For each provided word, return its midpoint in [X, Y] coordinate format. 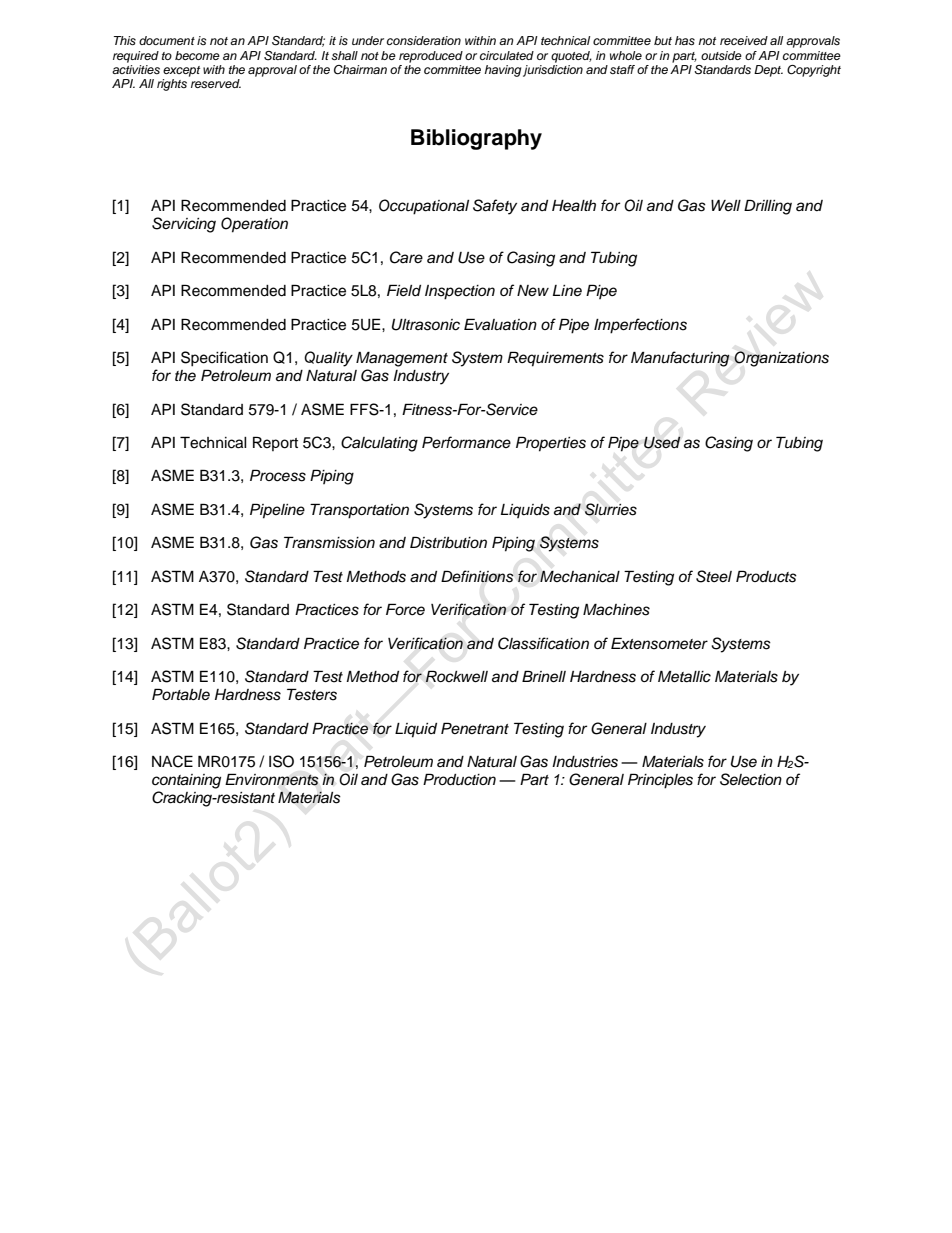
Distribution [448, 542]
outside [721, 55]
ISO [281, 761]
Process [278, 475]
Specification [224, 359]
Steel [714, 576]
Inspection [460, 292]
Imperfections [640, 326]
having [502, 71]
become [197, 55]
